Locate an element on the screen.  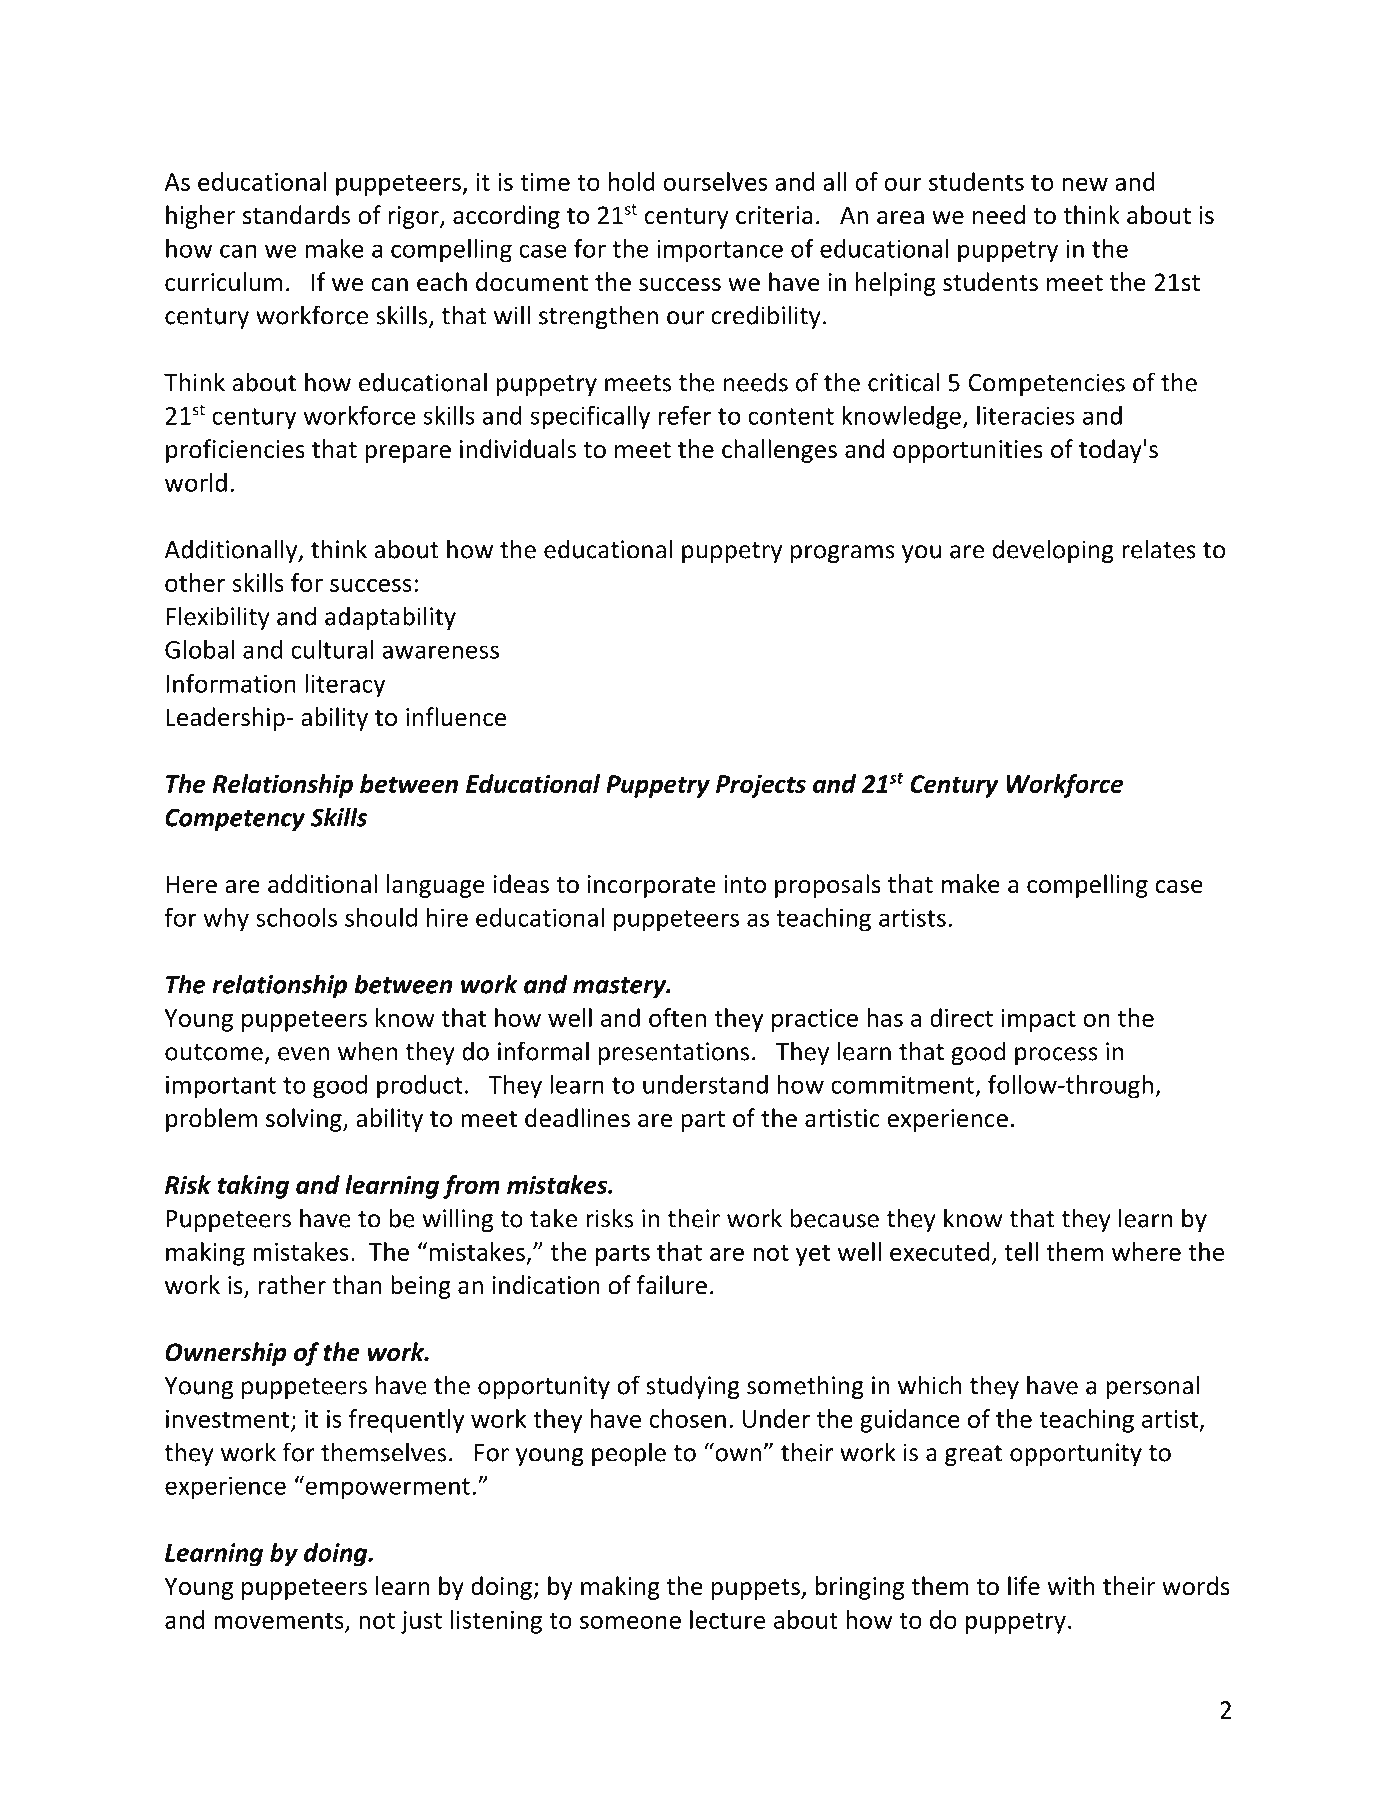
new is located at coordinates (1085, 184).
